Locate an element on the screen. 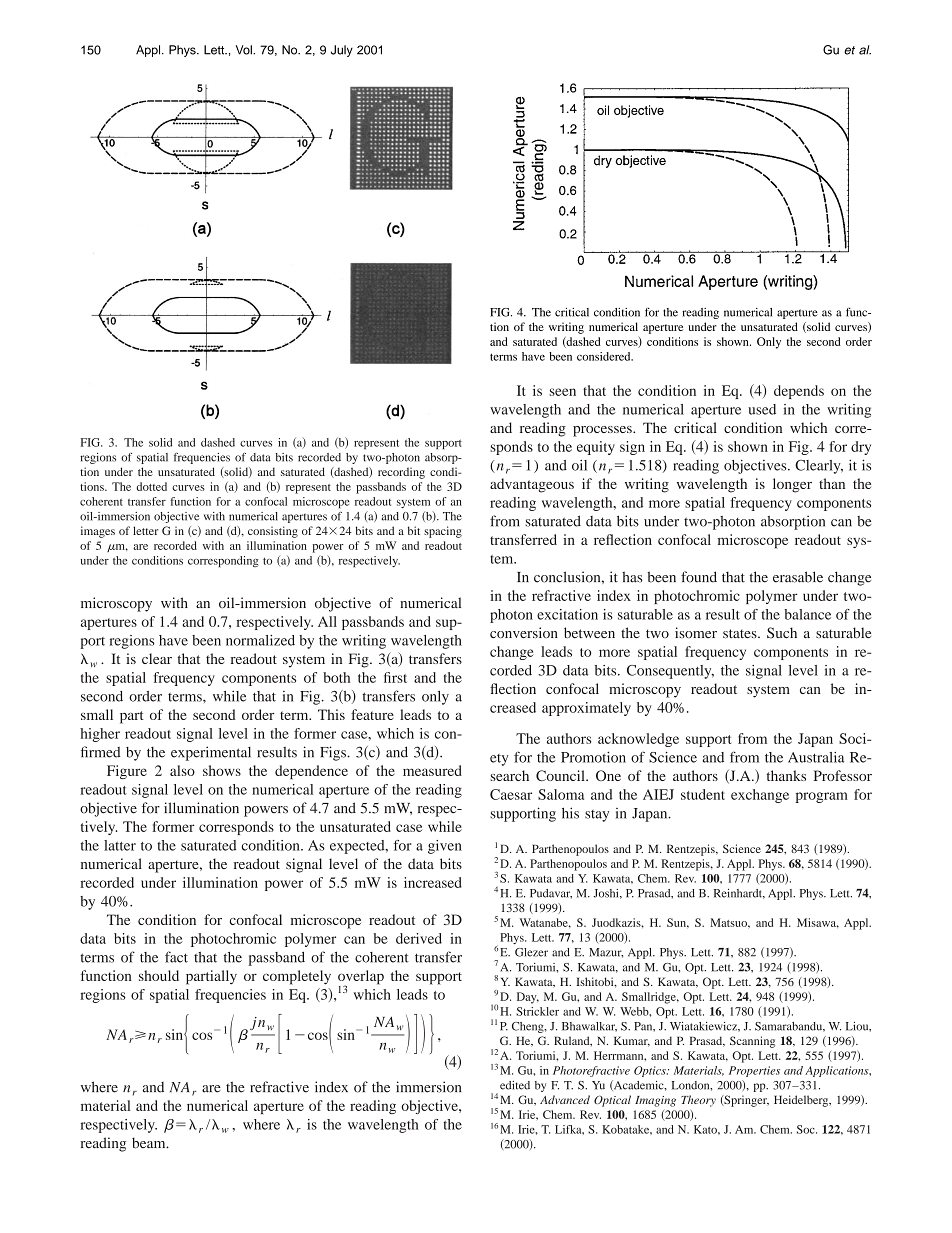 The image size is (952, 1233). conversion is located at coordinates (524, 632).
